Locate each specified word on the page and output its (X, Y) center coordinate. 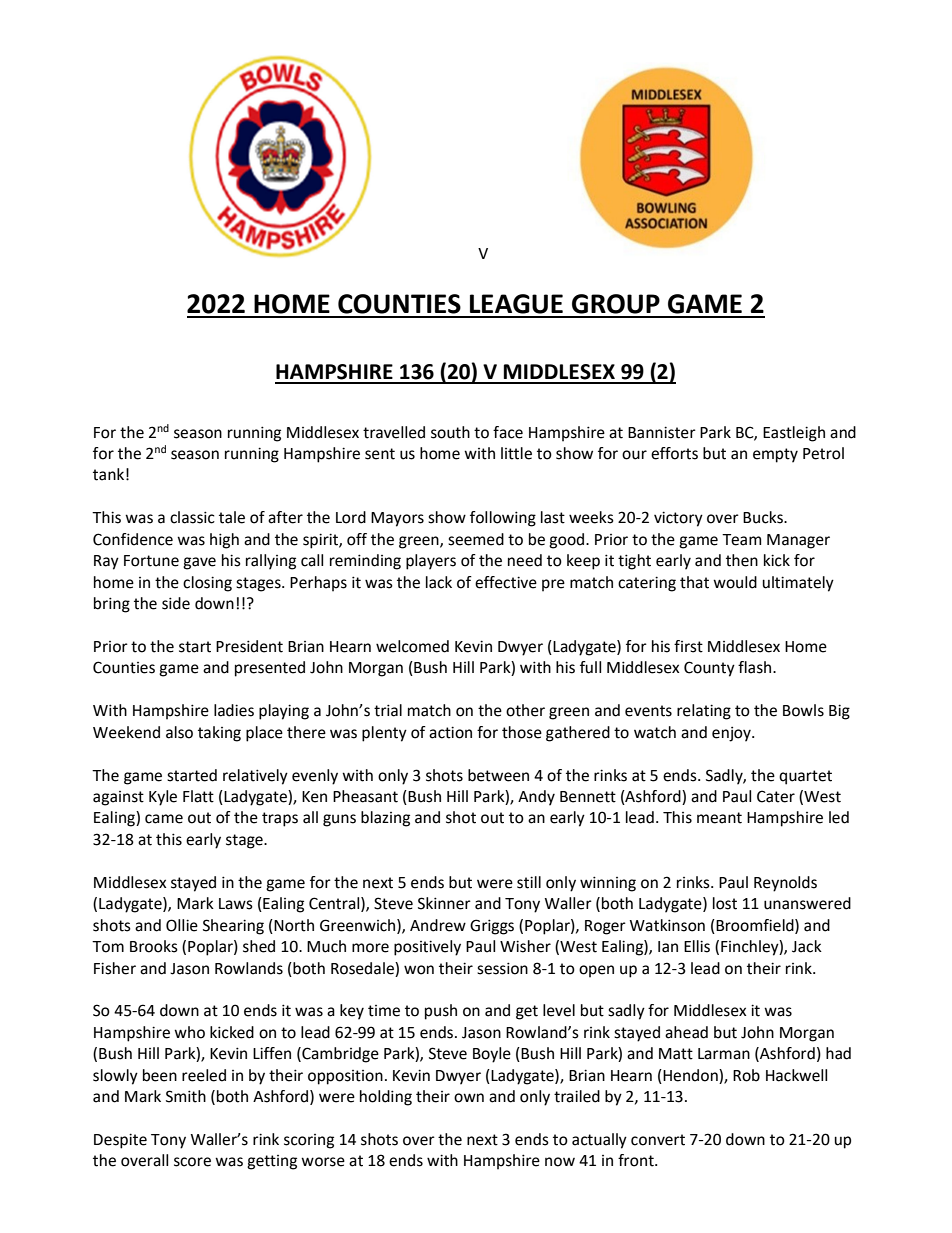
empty (775, 455)
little (516, 453)
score (192, 1162)
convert (658, 1140)
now (560, 1162)
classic (192, 517)
